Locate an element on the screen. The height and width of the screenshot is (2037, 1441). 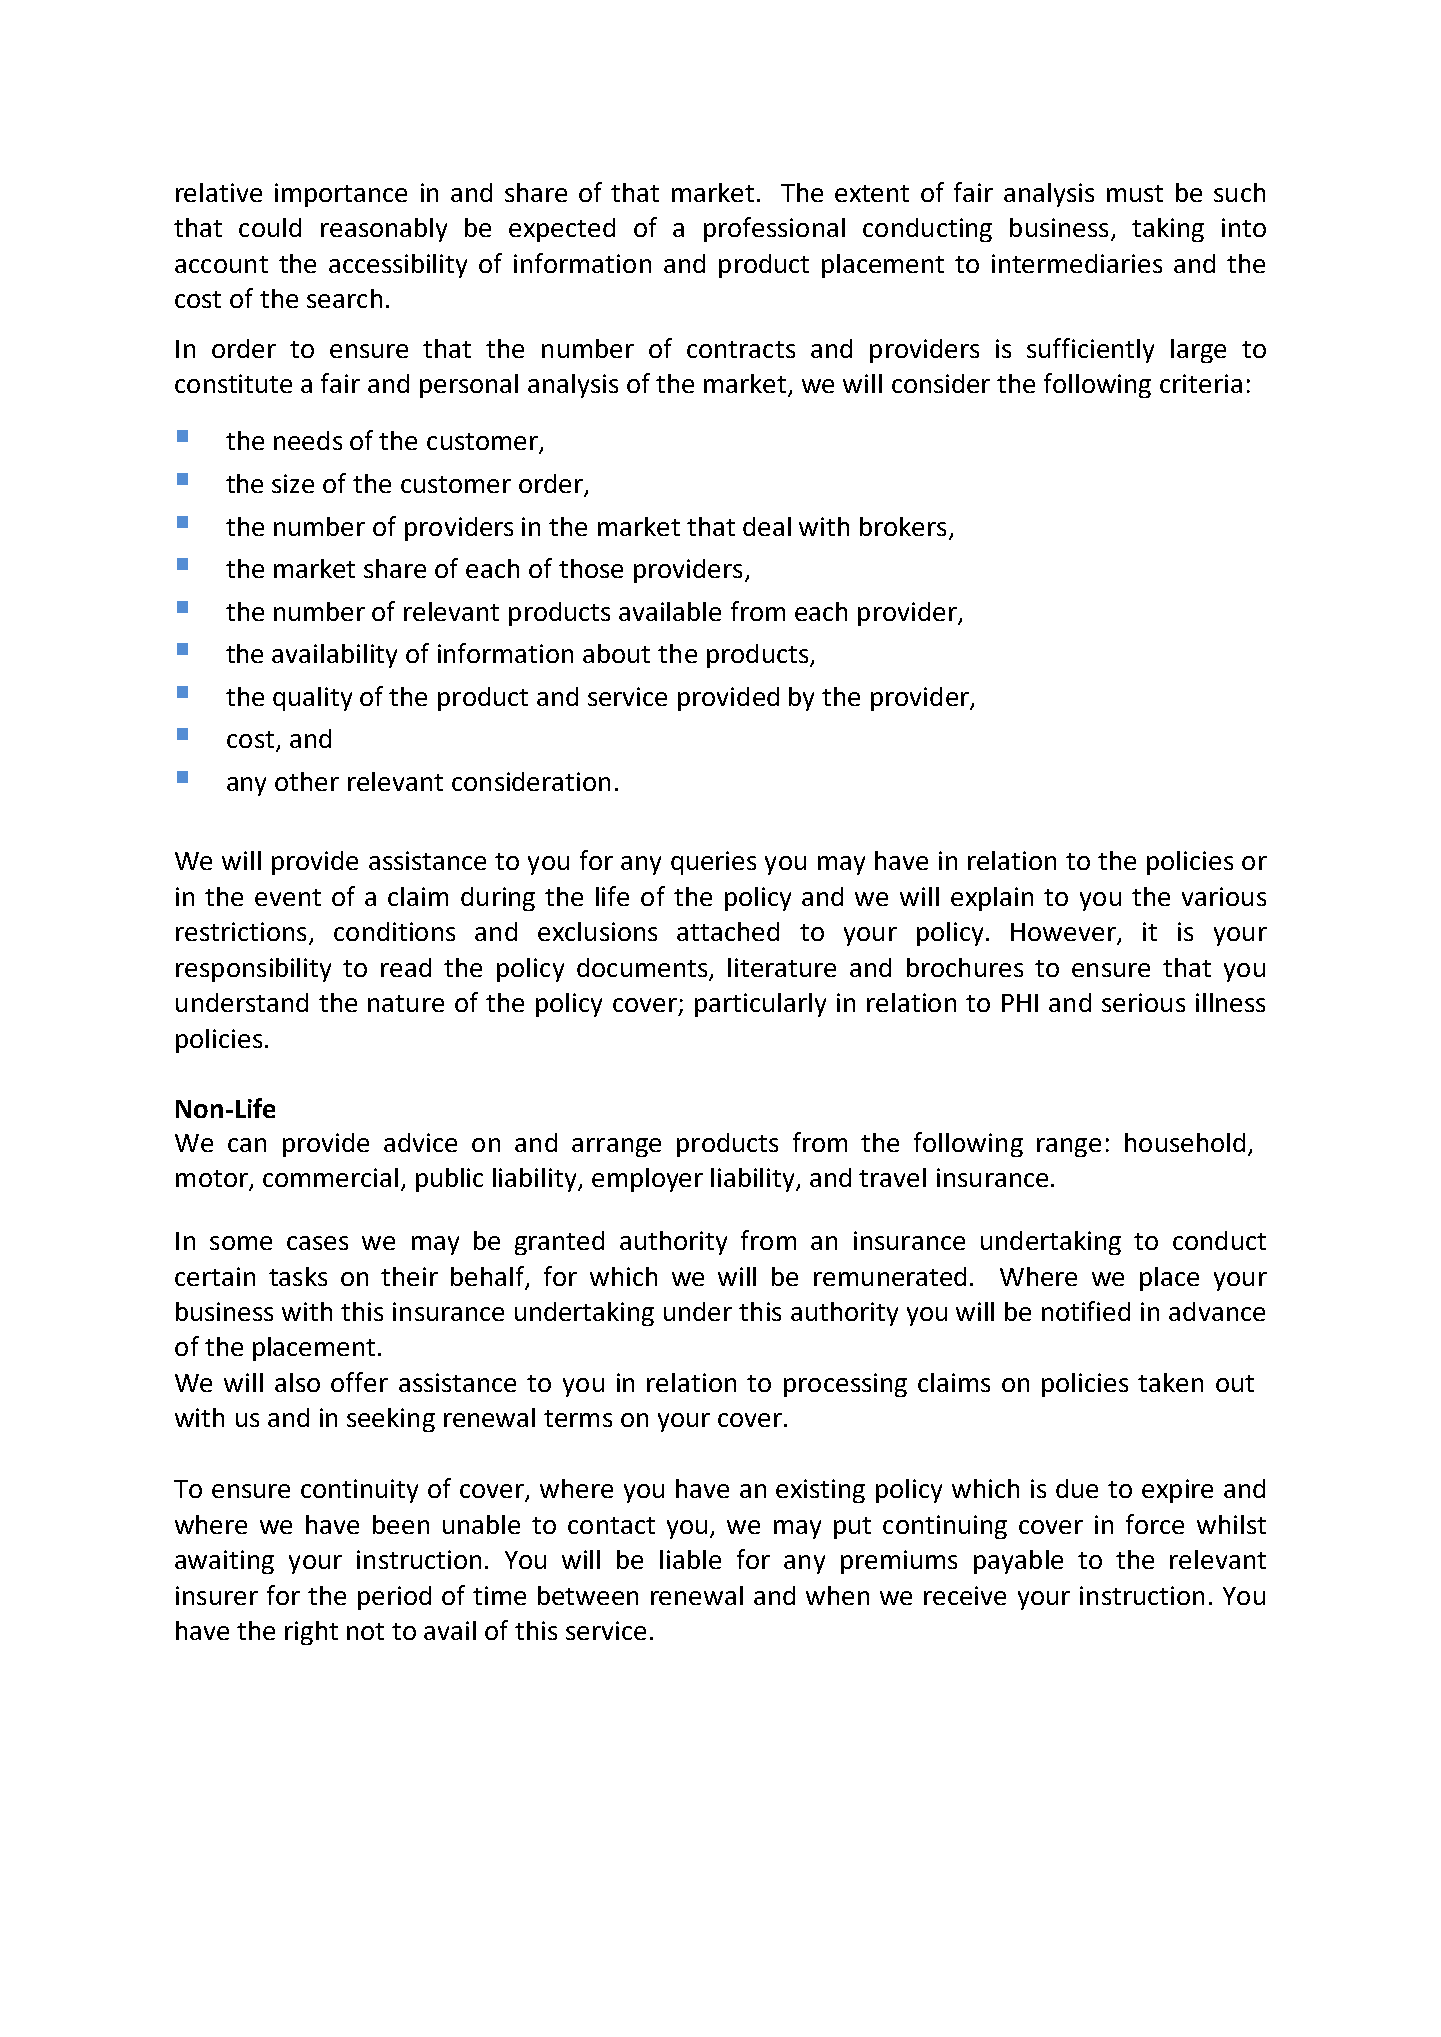
period is located at coordinates (394, 1598).
